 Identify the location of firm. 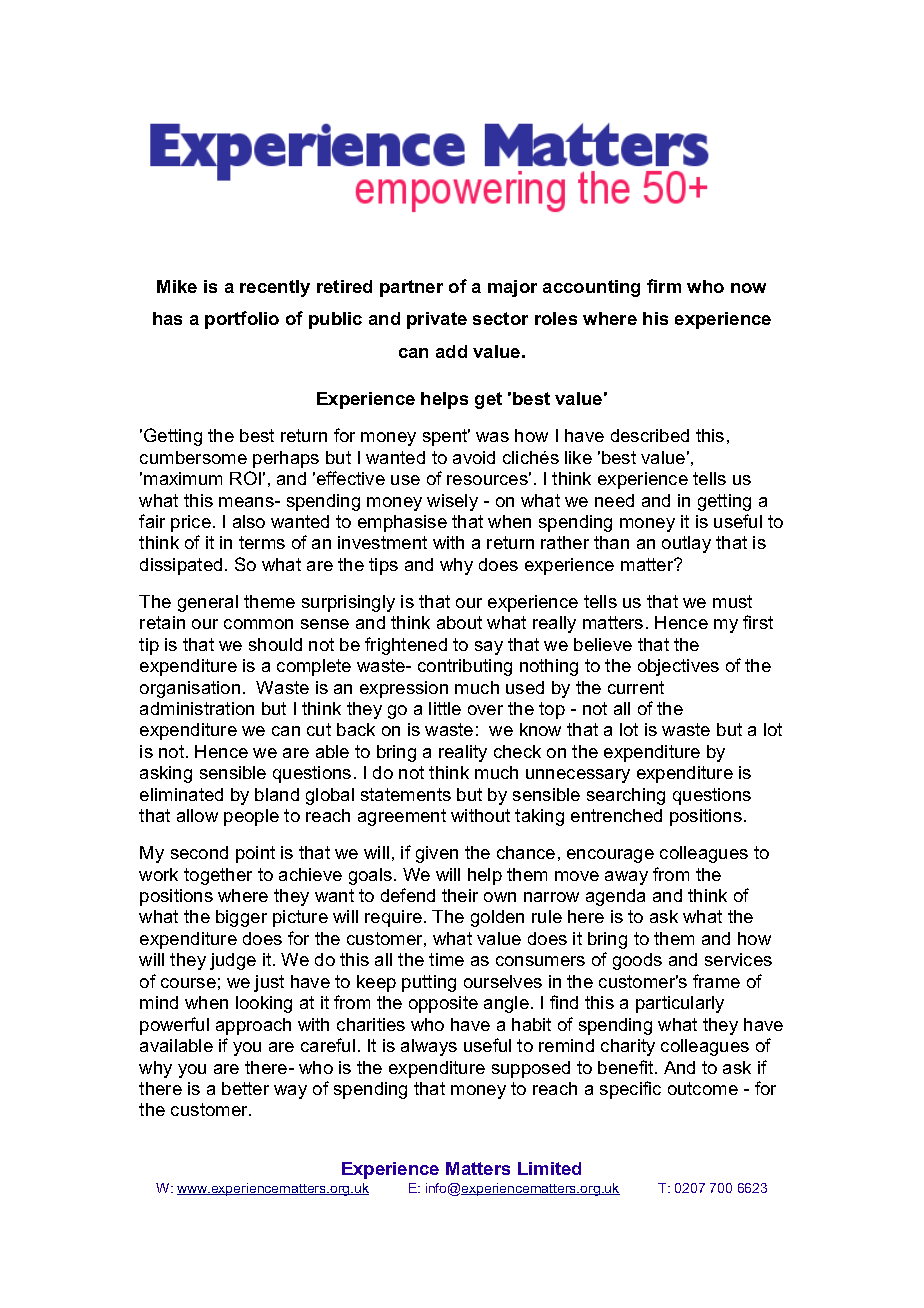
(664, 286).
